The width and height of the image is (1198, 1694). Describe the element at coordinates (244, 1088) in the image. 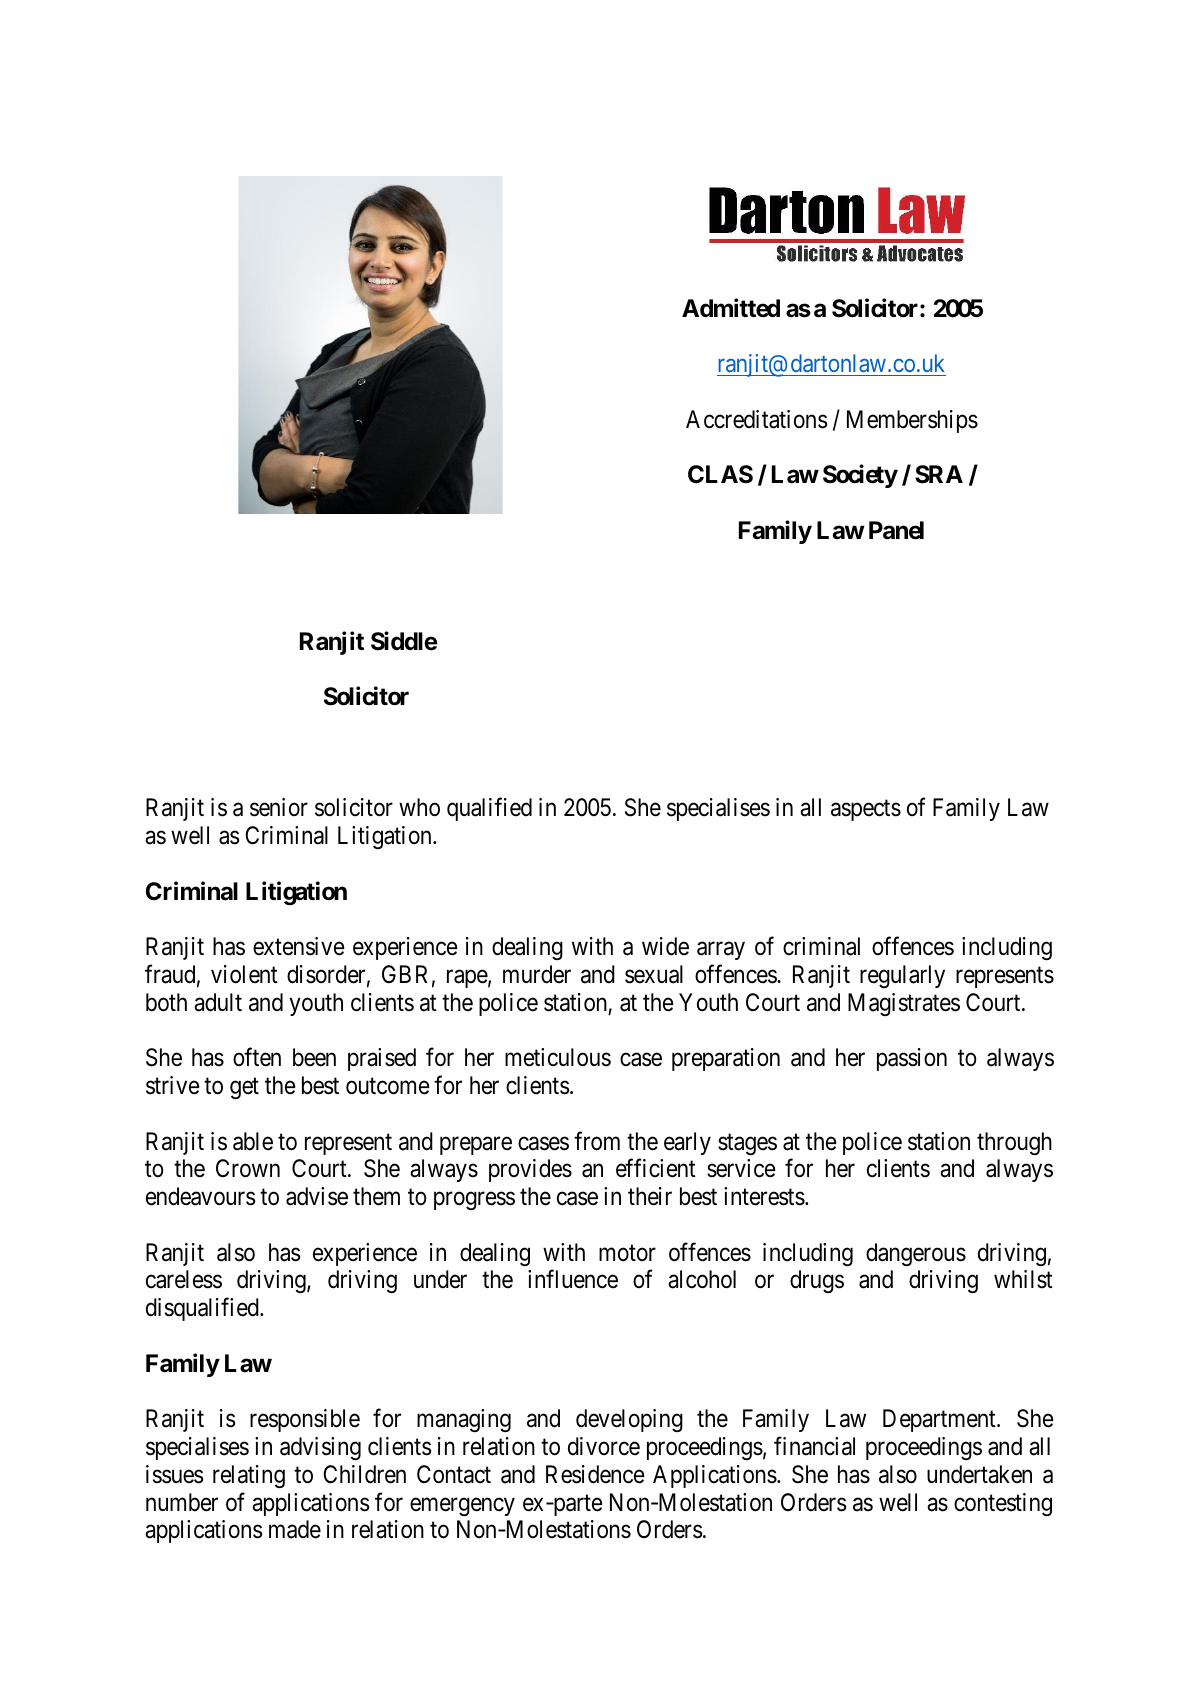

I see `get` at that location.
